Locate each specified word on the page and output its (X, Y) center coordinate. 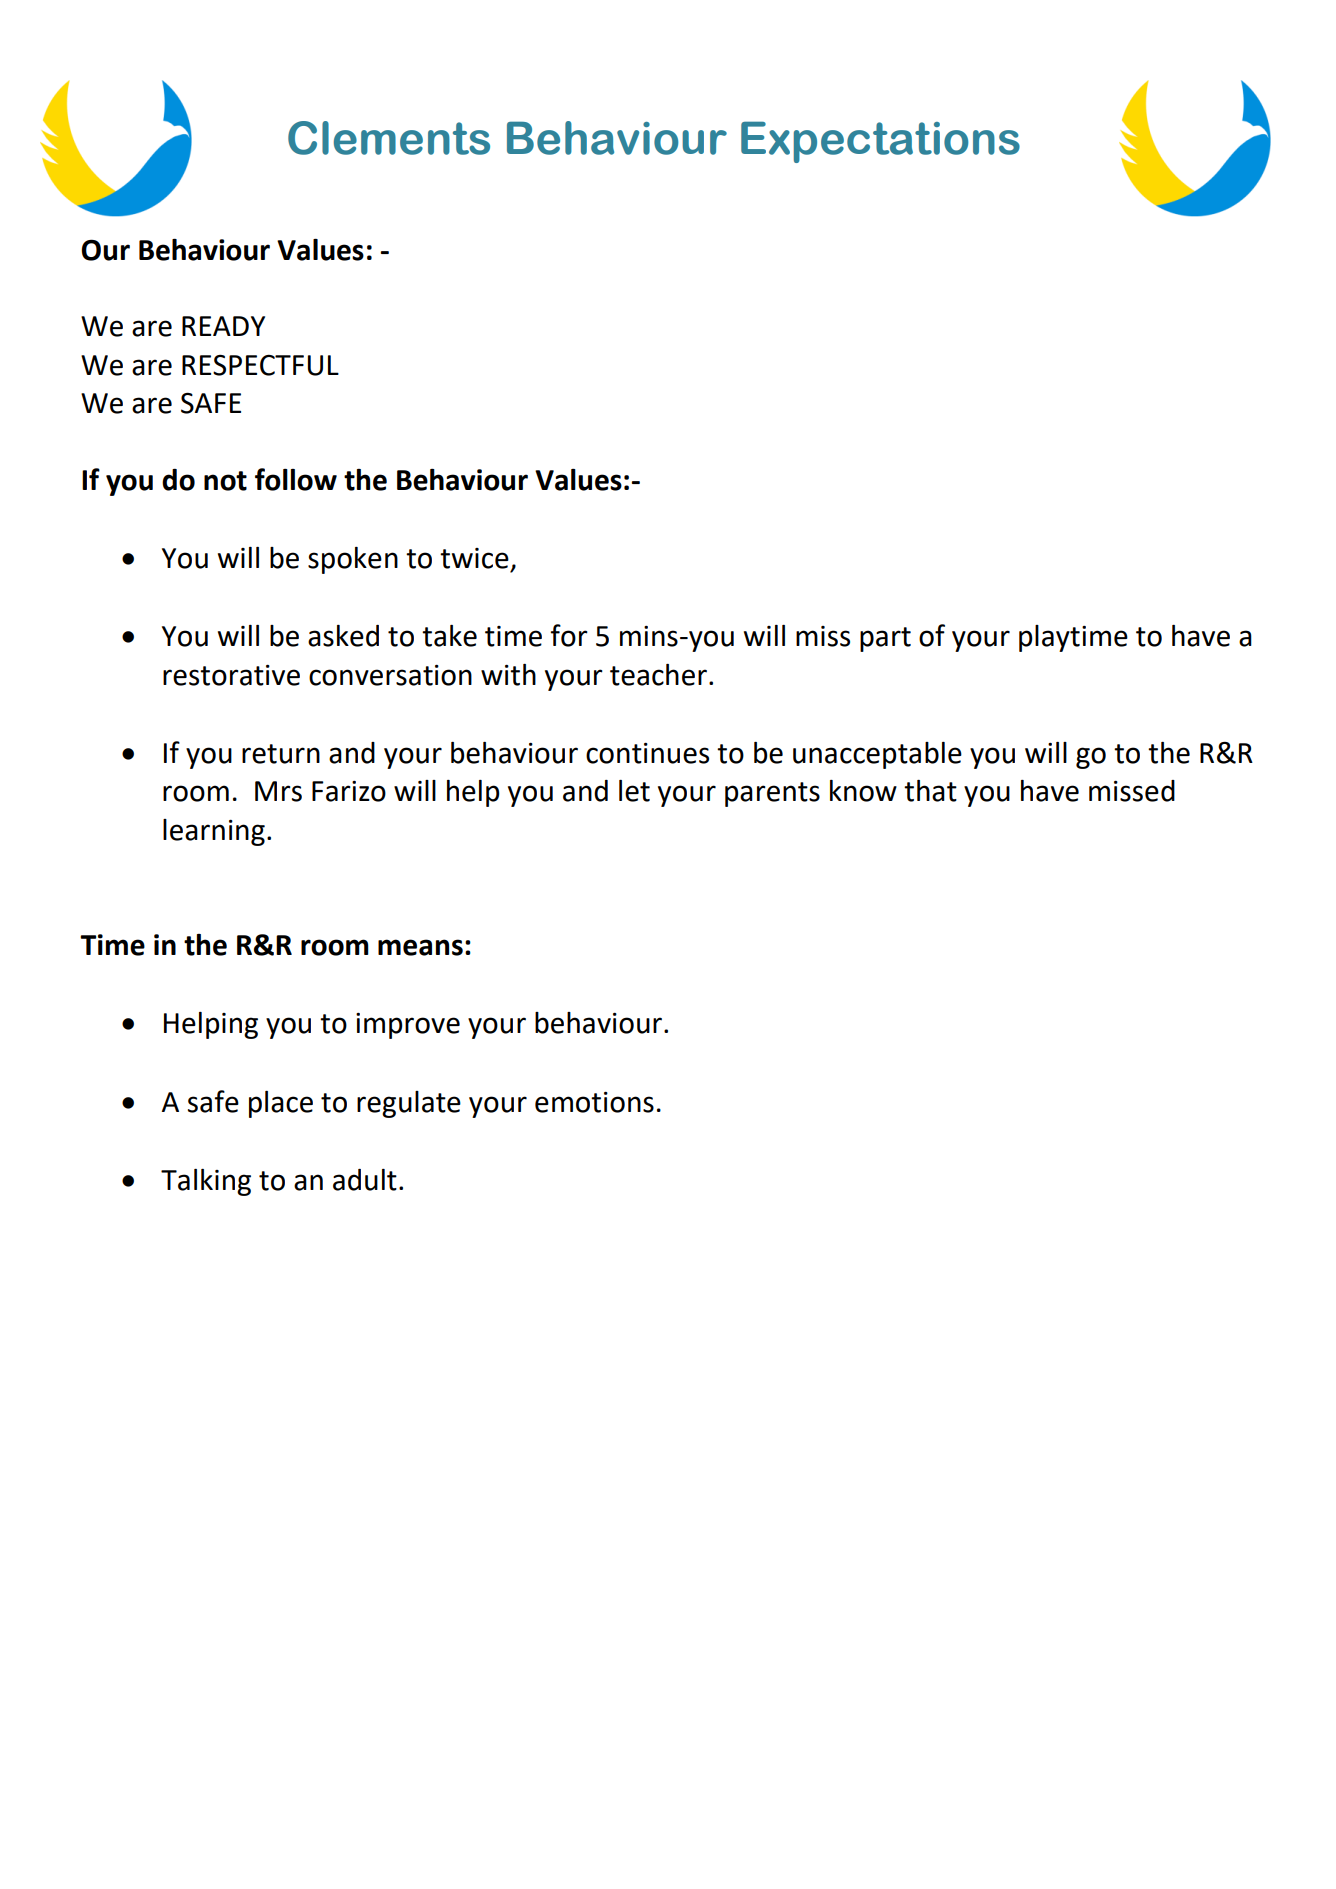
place (281, 1104)
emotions (594, 1102)
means (420, 947)
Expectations (880, 142)
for (569, 635)
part (885, 639)
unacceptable (877, 755)
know (863, 791)
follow (296, 479)
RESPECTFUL (260, 365)
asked (343, 636)
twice (474, 558)
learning (214, 832)
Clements (389, 138)
